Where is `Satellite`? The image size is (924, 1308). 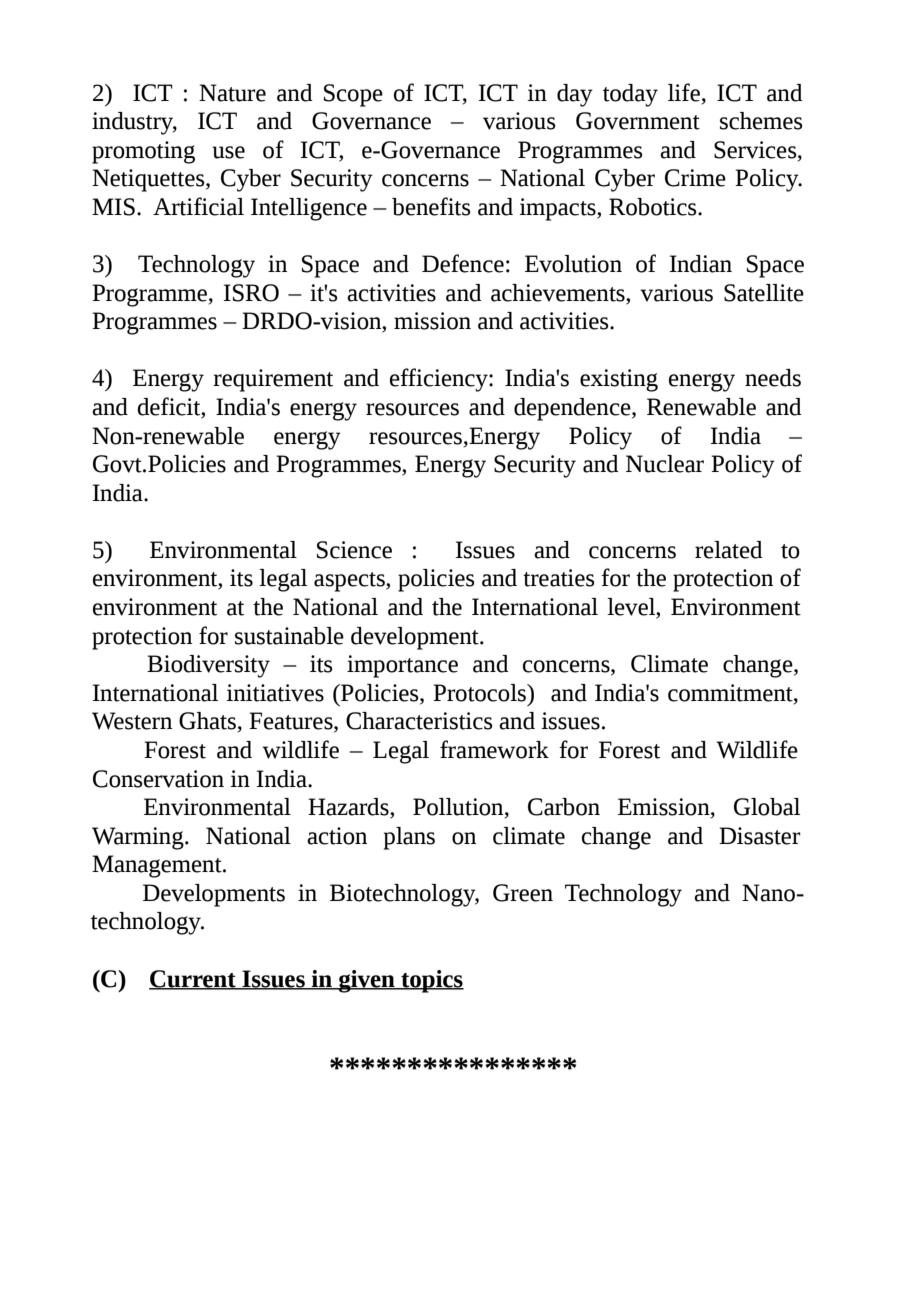 Satellite is located at coordinates (764, 293).
